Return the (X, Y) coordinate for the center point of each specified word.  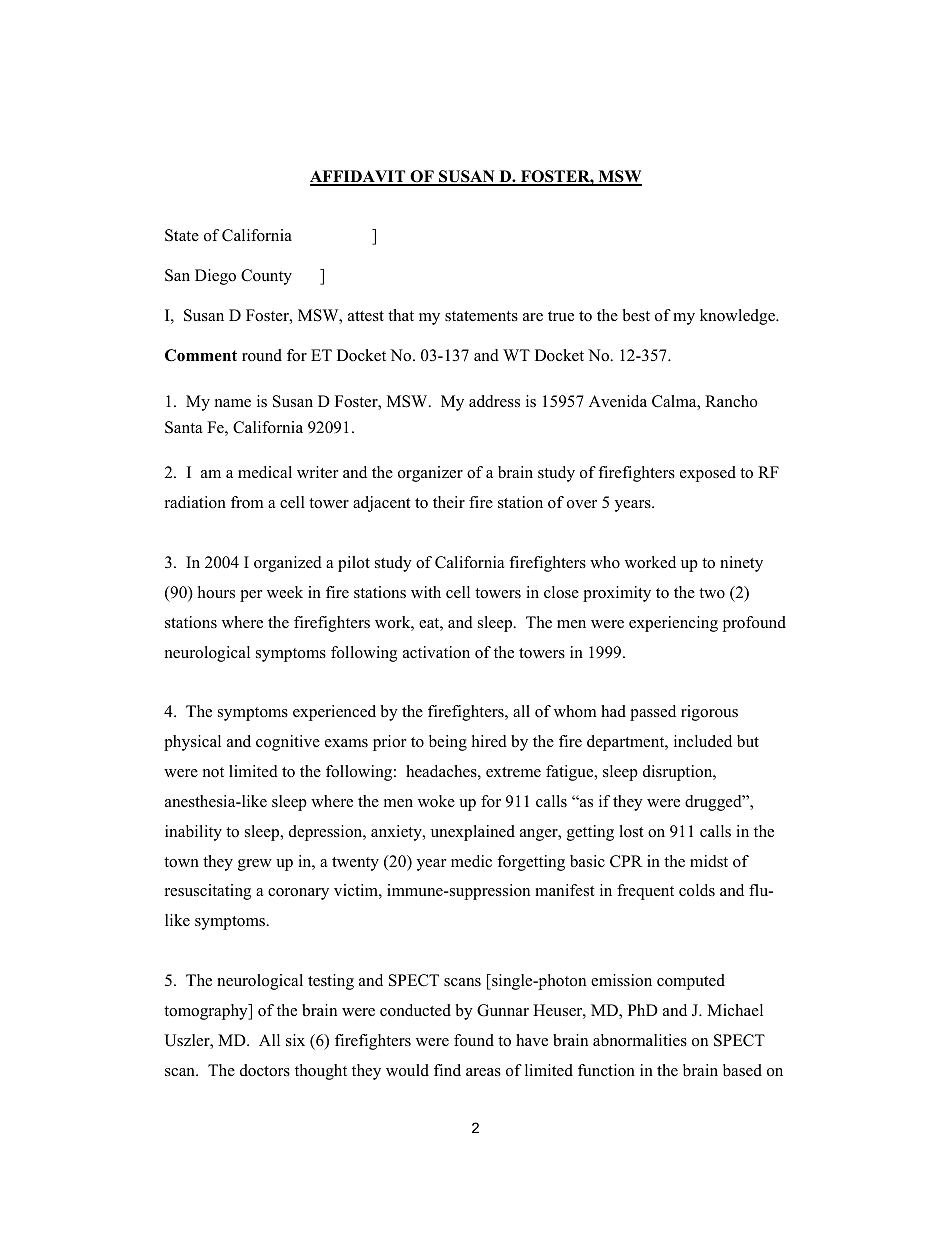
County (266, 277)
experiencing (673, 624)
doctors (265, 1070)
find (447, 1070)
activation (436, 652)
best (636, 315)
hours (216, 592)
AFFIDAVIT (359, 177)
